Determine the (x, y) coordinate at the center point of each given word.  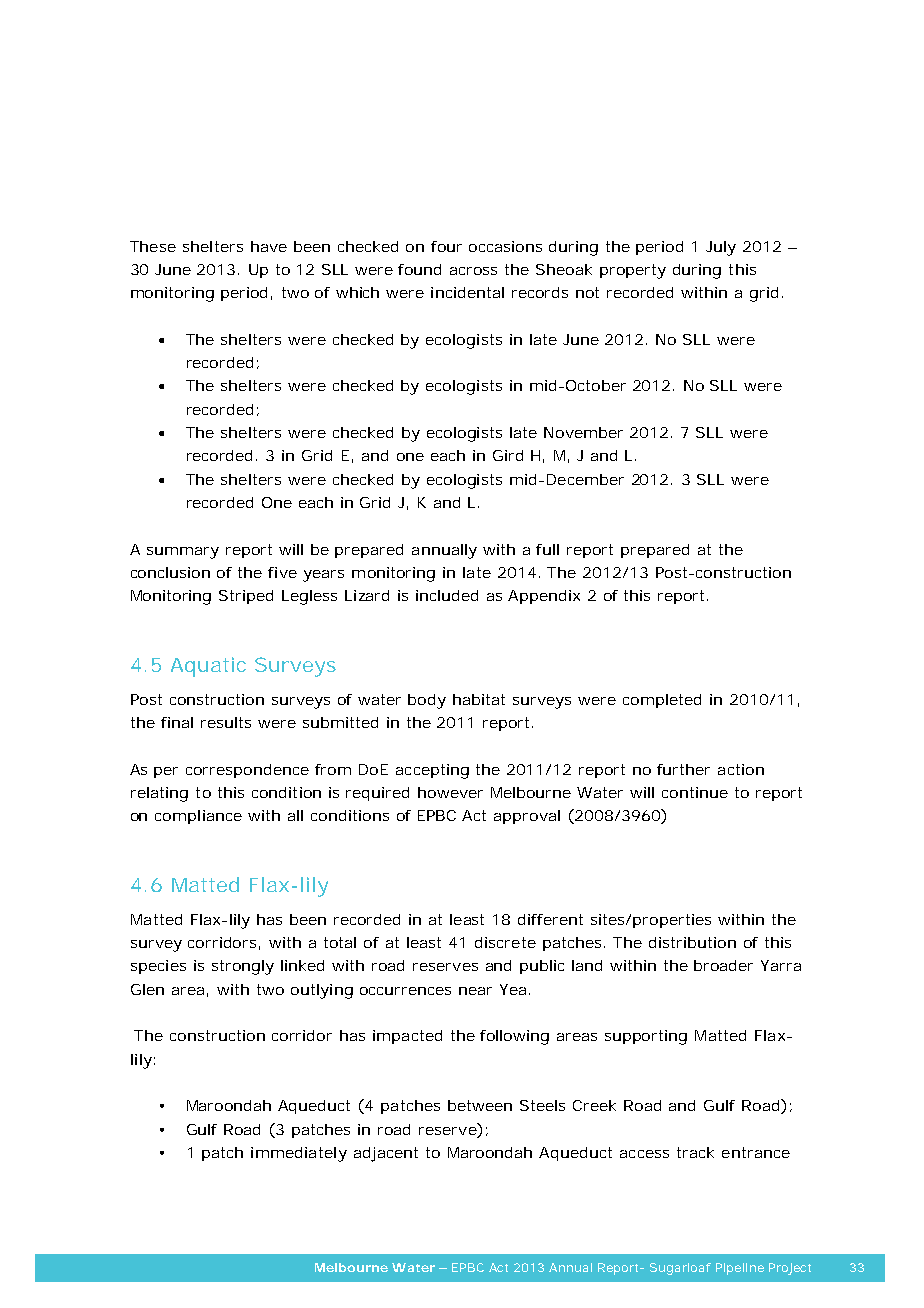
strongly (243, 967)
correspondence (247, 771)
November (583, 432)
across (473, 271)
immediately (299, 1154)
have (269, 246)
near (475, 991)
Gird (508, 455)
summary (183, 553)
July (721, 248)
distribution (692, 942)
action (741, 769)
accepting (432, 771)
